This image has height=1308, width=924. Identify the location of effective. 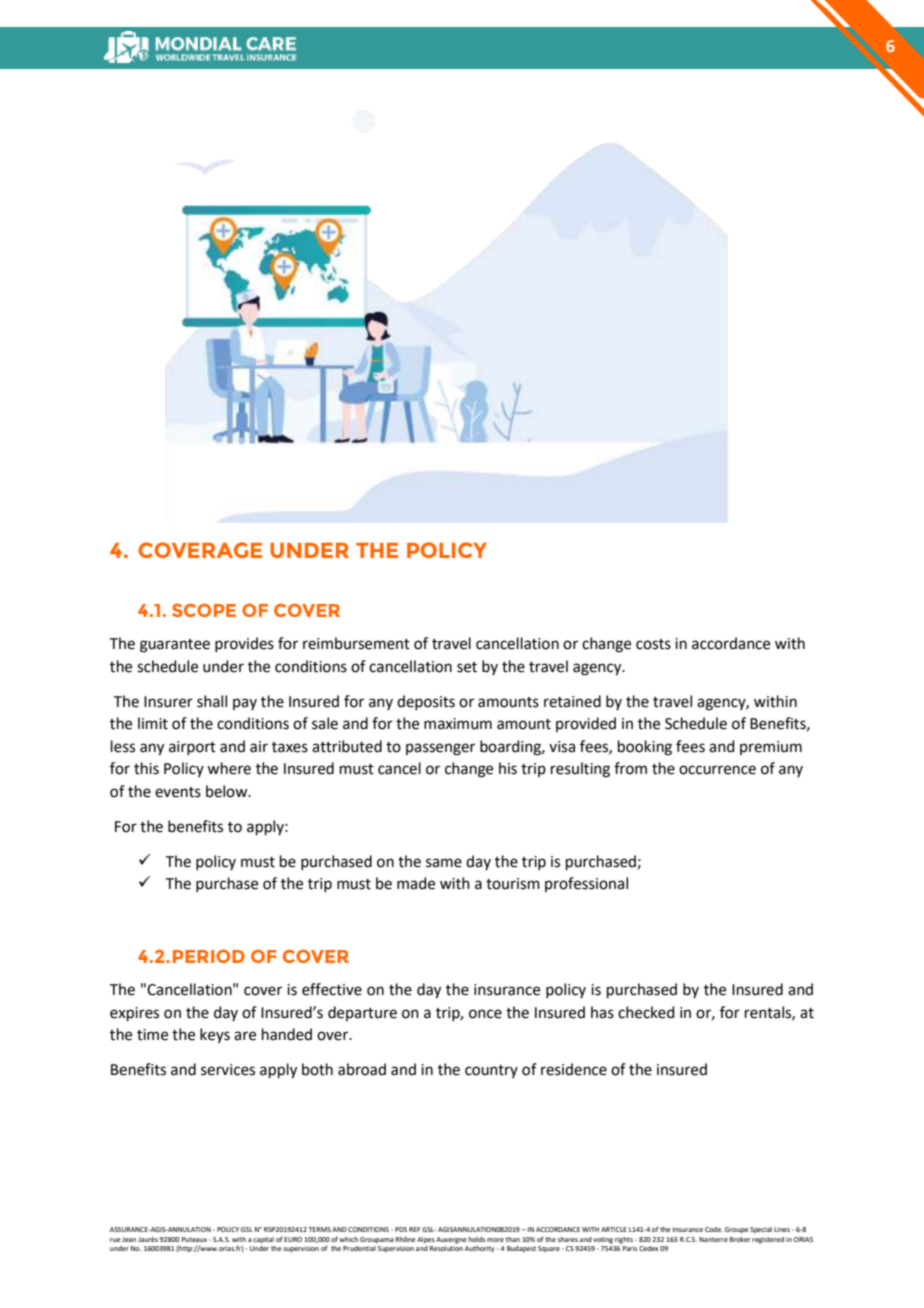
(332, 989).
